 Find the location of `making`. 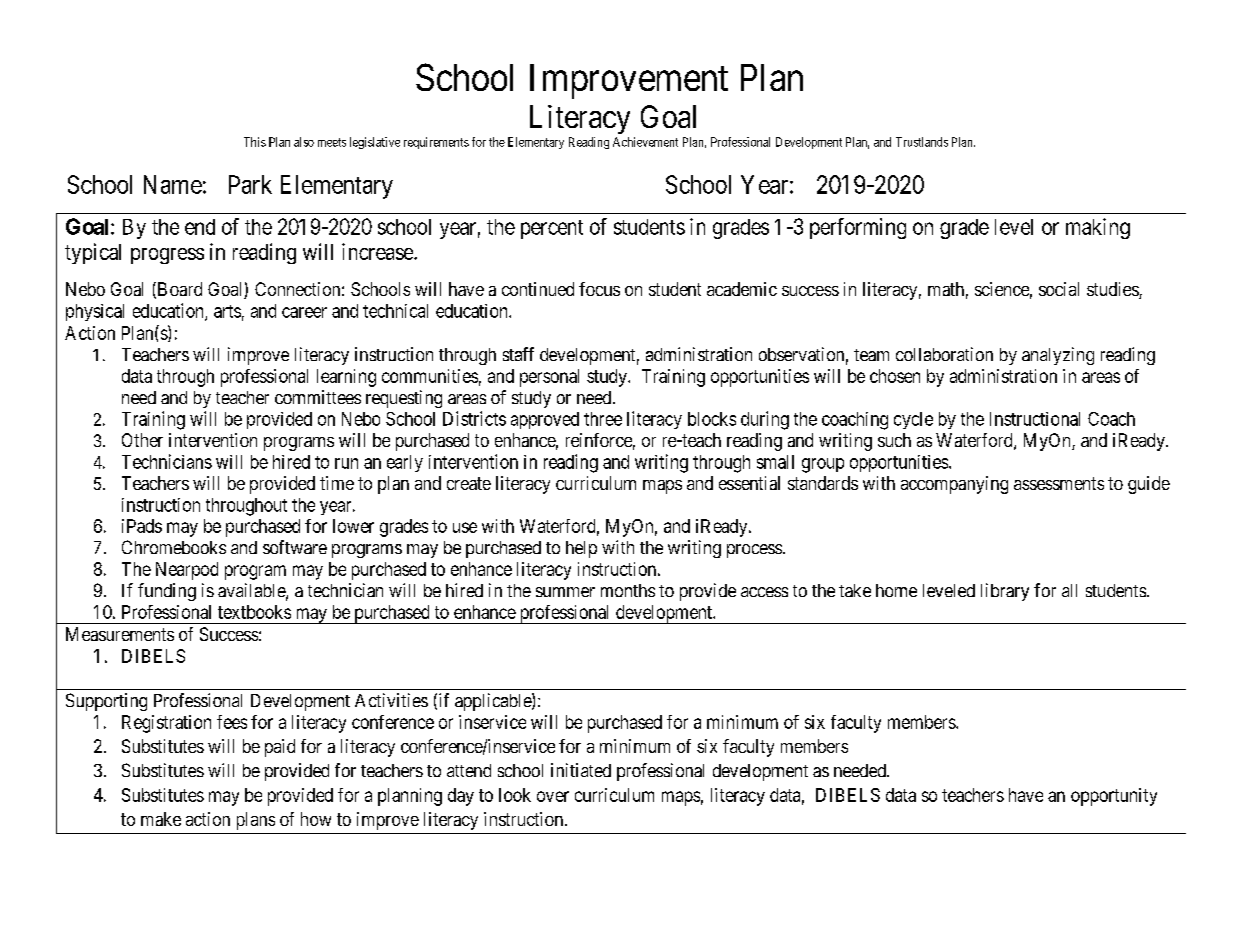

making is located at coordinates (1098, 228).
